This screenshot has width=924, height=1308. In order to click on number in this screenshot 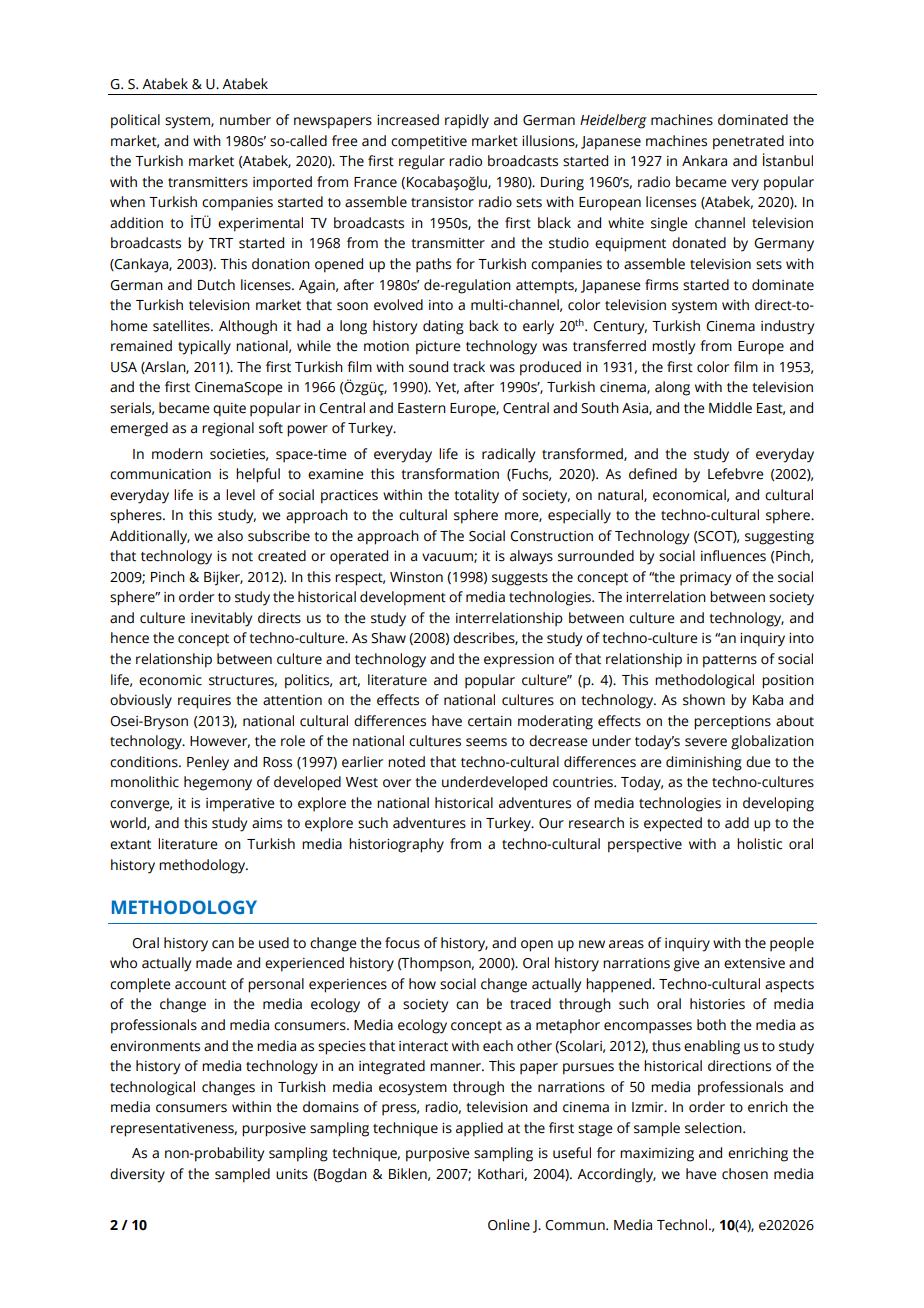, I will do `click(245, 120)`.
